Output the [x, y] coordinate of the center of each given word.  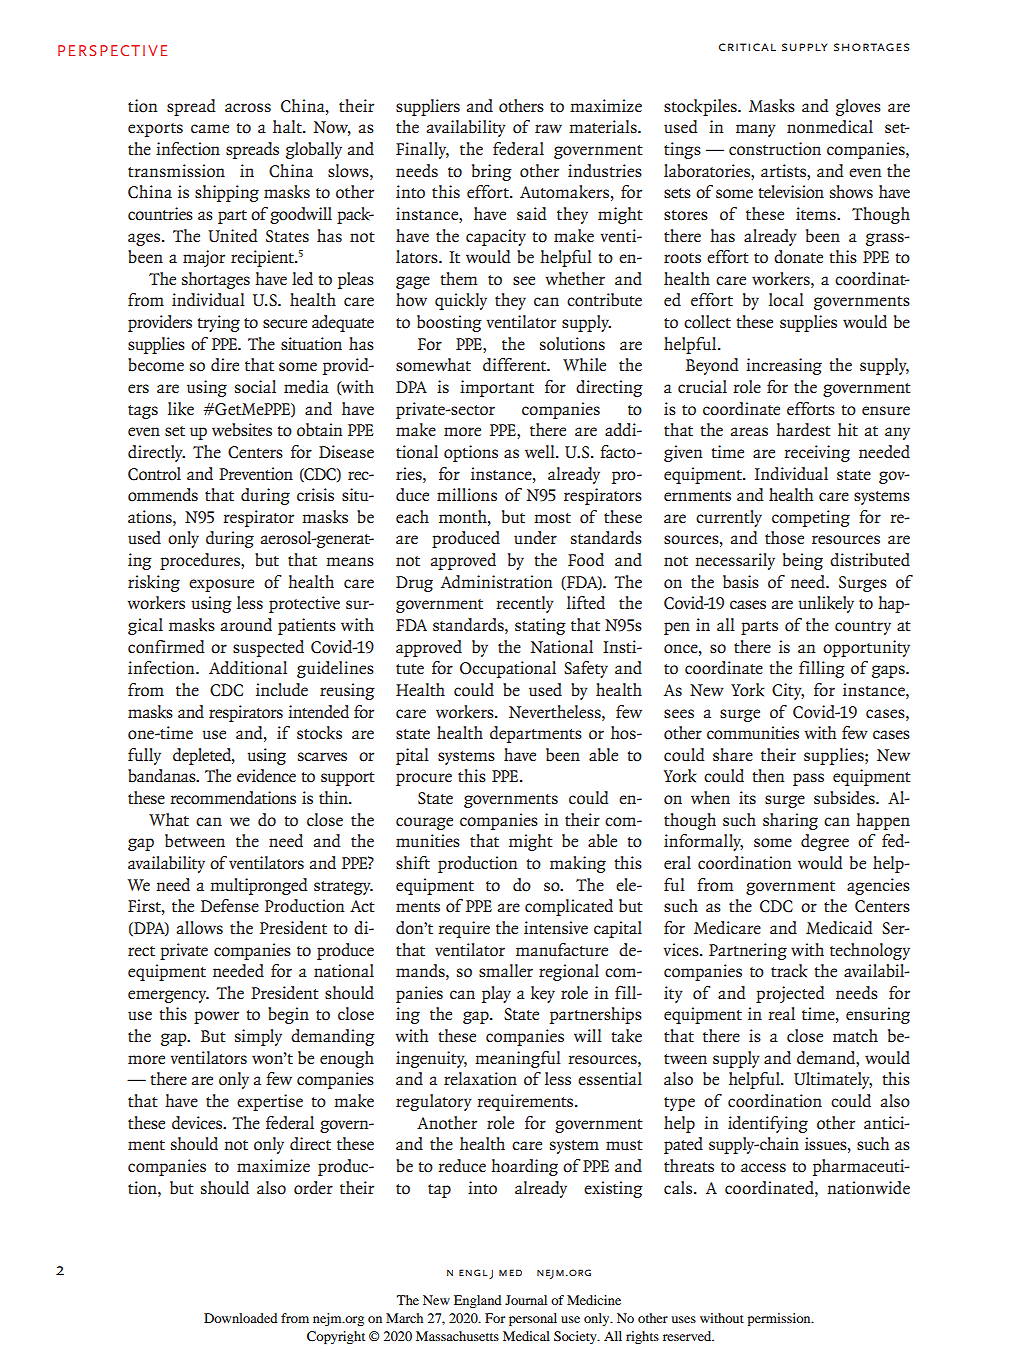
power [216, 1017]
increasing [784, 366]
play [496, 994]
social [255, 387]
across [248, 108]
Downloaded [240, 1318]
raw [548, 128]
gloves [858, 107]
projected [790, 994]
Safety [586, 669]
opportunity [866, 648]
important [497, 388]
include [282, 690]
